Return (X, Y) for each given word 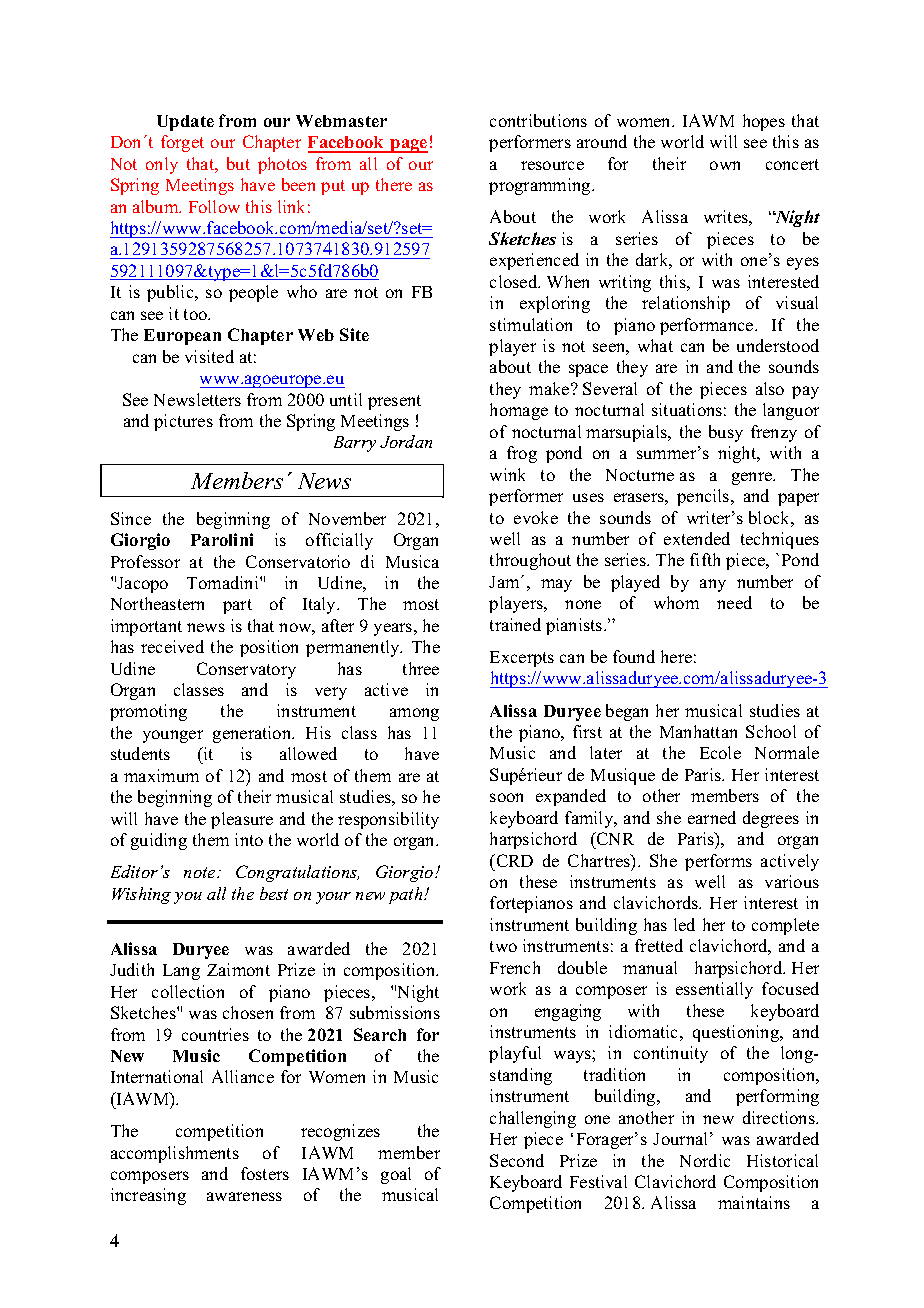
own (725, 165)
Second (517, 1160)
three (421, 668)
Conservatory (246, 670)
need (734, 602)
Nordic (705, 1160)
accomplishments (175, 1154)
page (408, 146)
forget (182, 143)
